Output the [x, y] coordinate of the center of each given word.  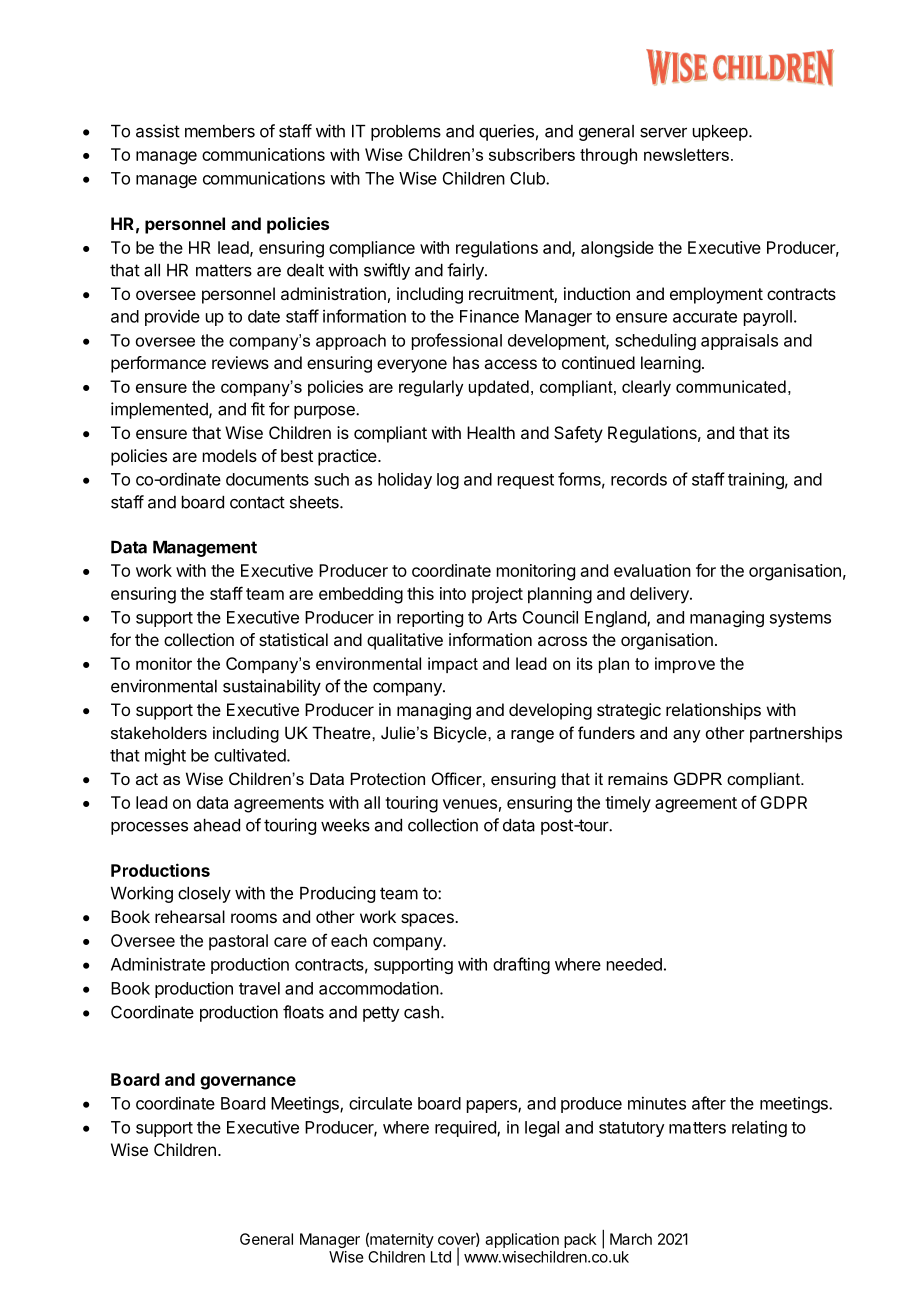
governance [248, 1083]
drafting [521, 965]
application [522, 1240]
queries [506, 132]
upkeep [720, 133]
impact [453, 665]
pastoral [238, 942]
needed [634, 964]
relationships [713, 711]
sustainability [272, 687]
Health [491, 432]
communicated [731, 386]
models [230, 455]
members [220, 131]
